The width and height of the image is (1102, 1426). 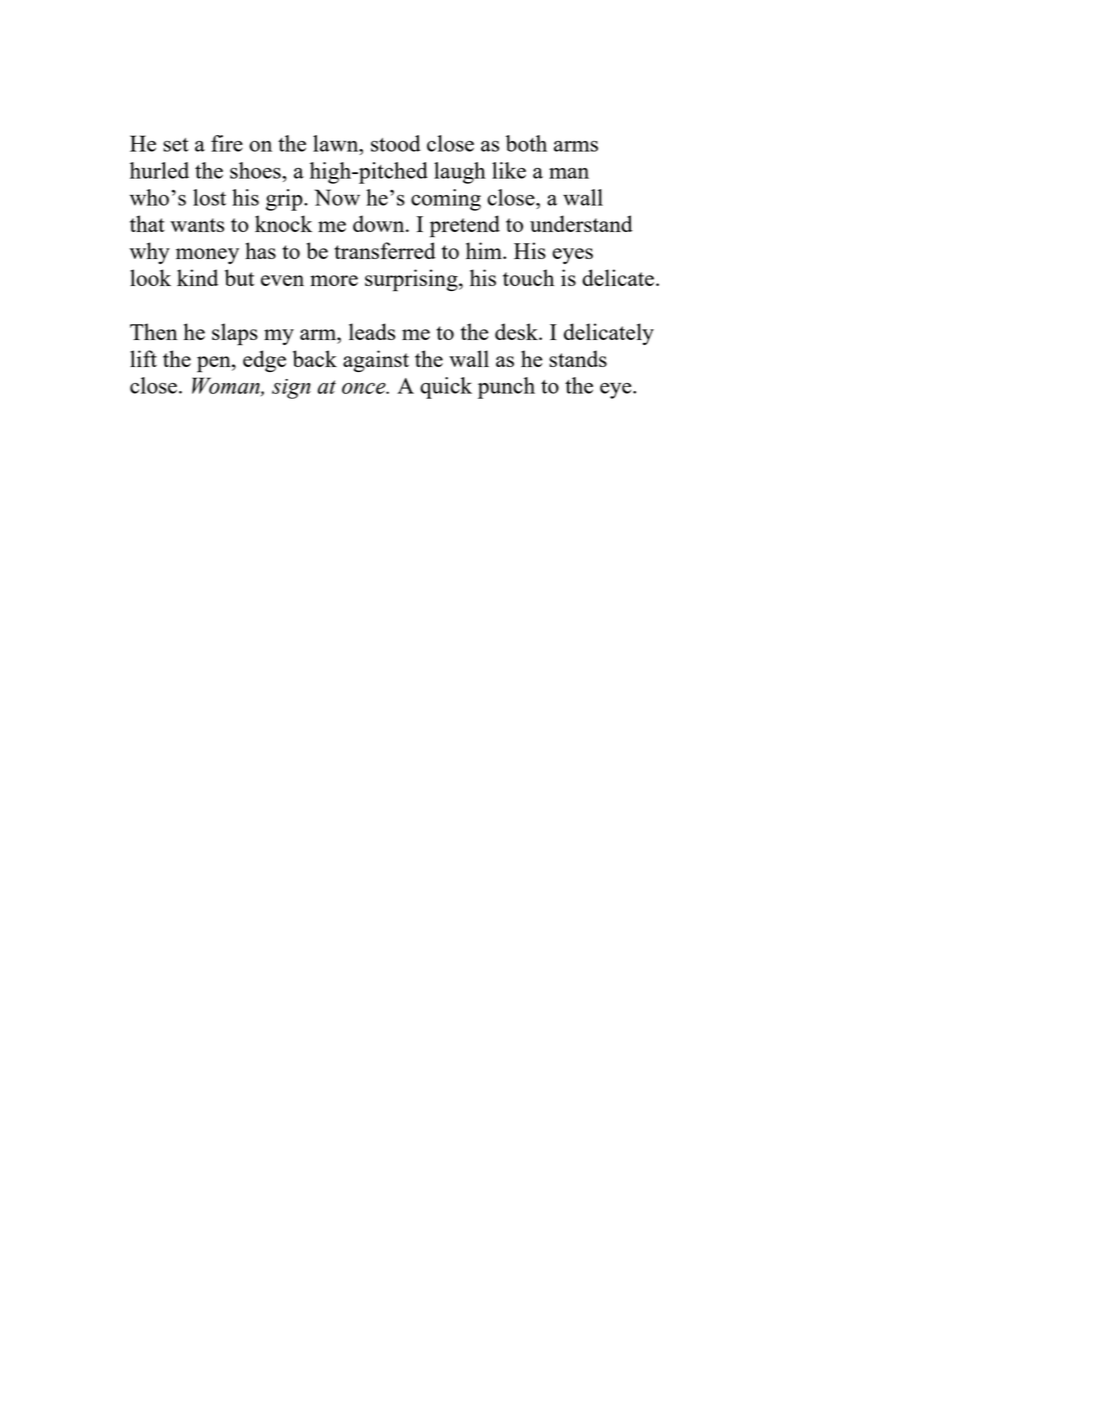 I want to click on down, so click(x=380, y=223).
